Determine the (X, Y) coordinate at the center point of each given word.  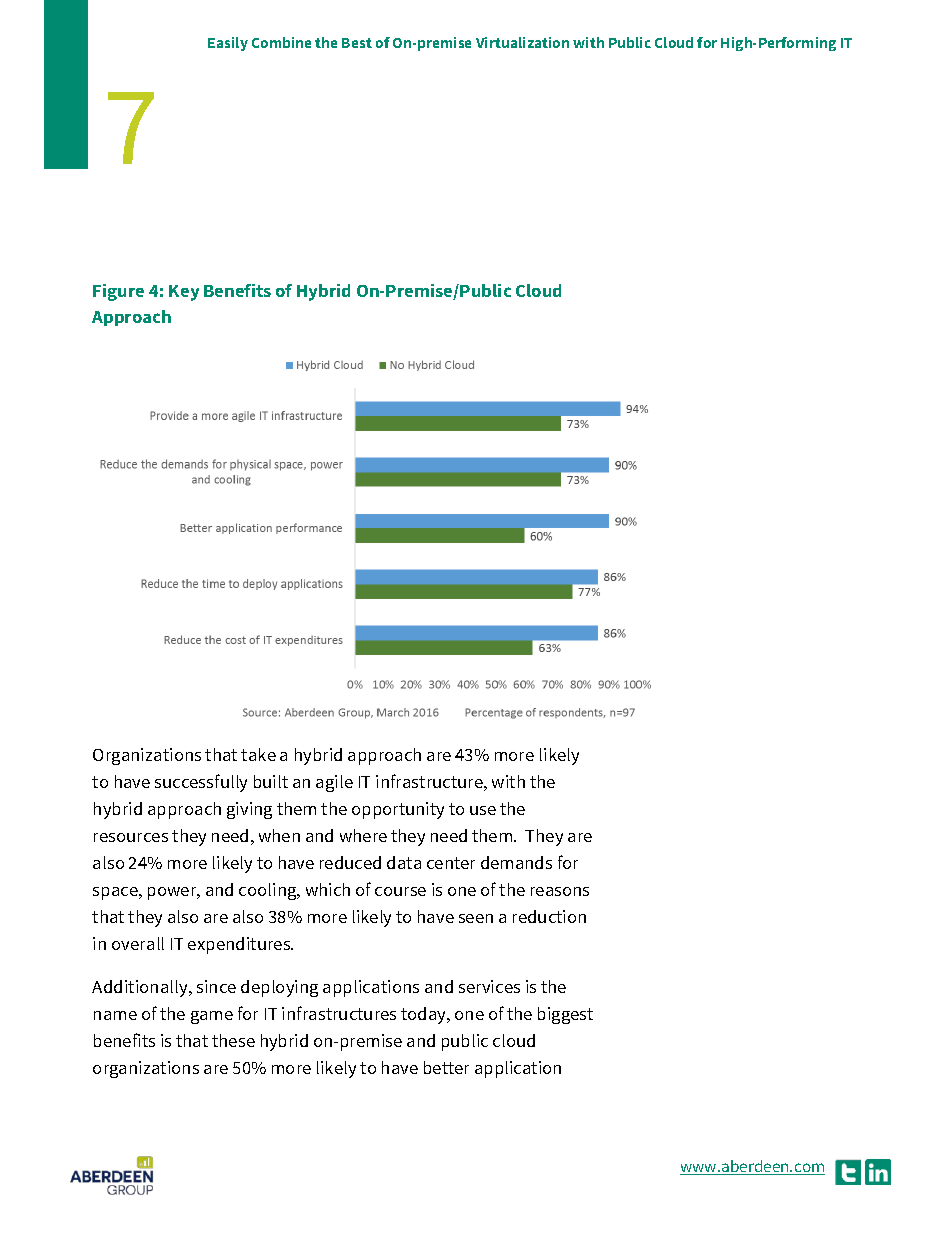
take (258, 754)
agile (334, 783)
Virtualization (522, 42)
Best (357, 43)
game (212, 1017)
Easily (228, 44)
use (483, 810)
